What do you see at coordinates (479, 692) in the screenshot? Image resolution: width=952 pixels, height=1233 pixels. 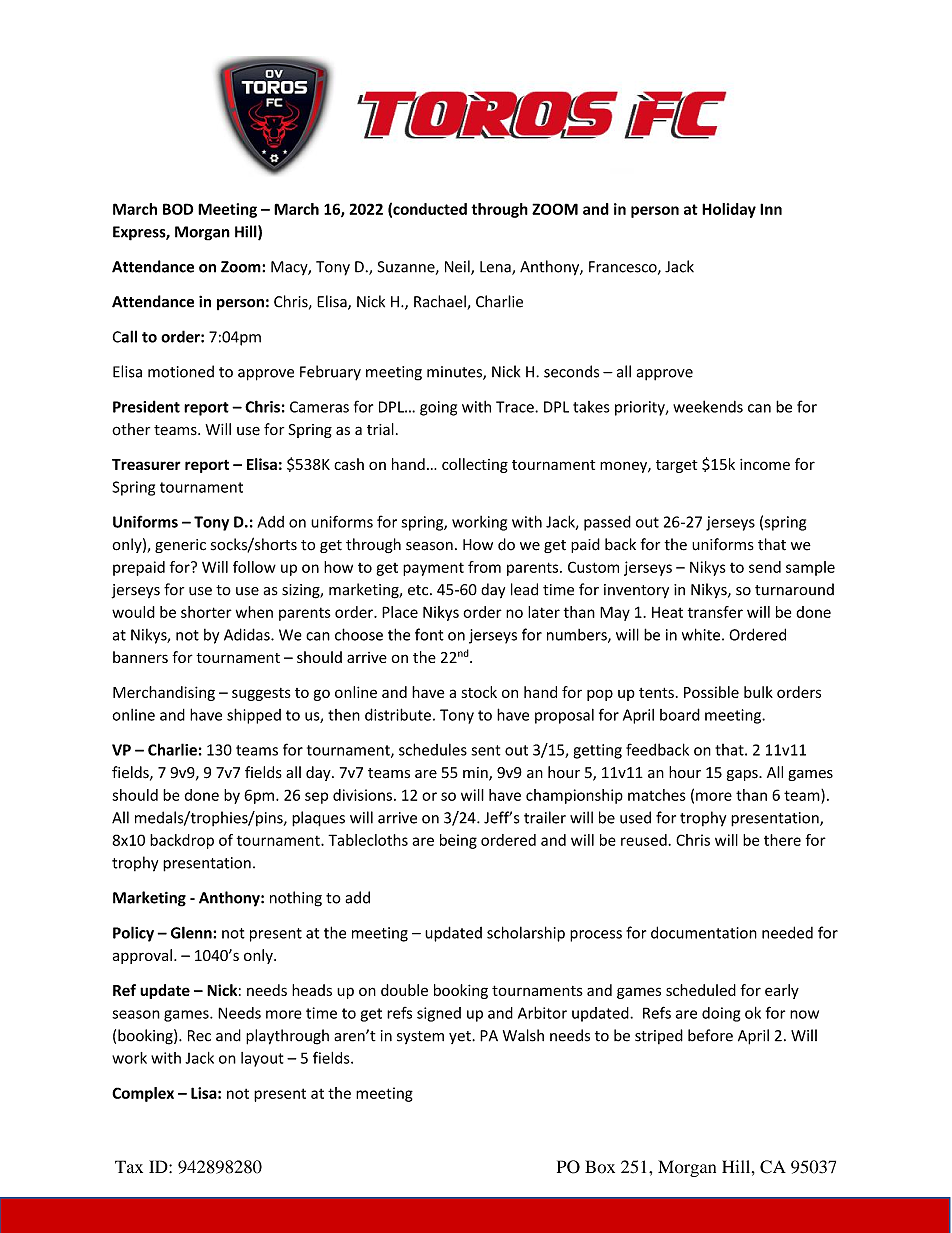 I see `stock` at bounding box center [479, 692].
